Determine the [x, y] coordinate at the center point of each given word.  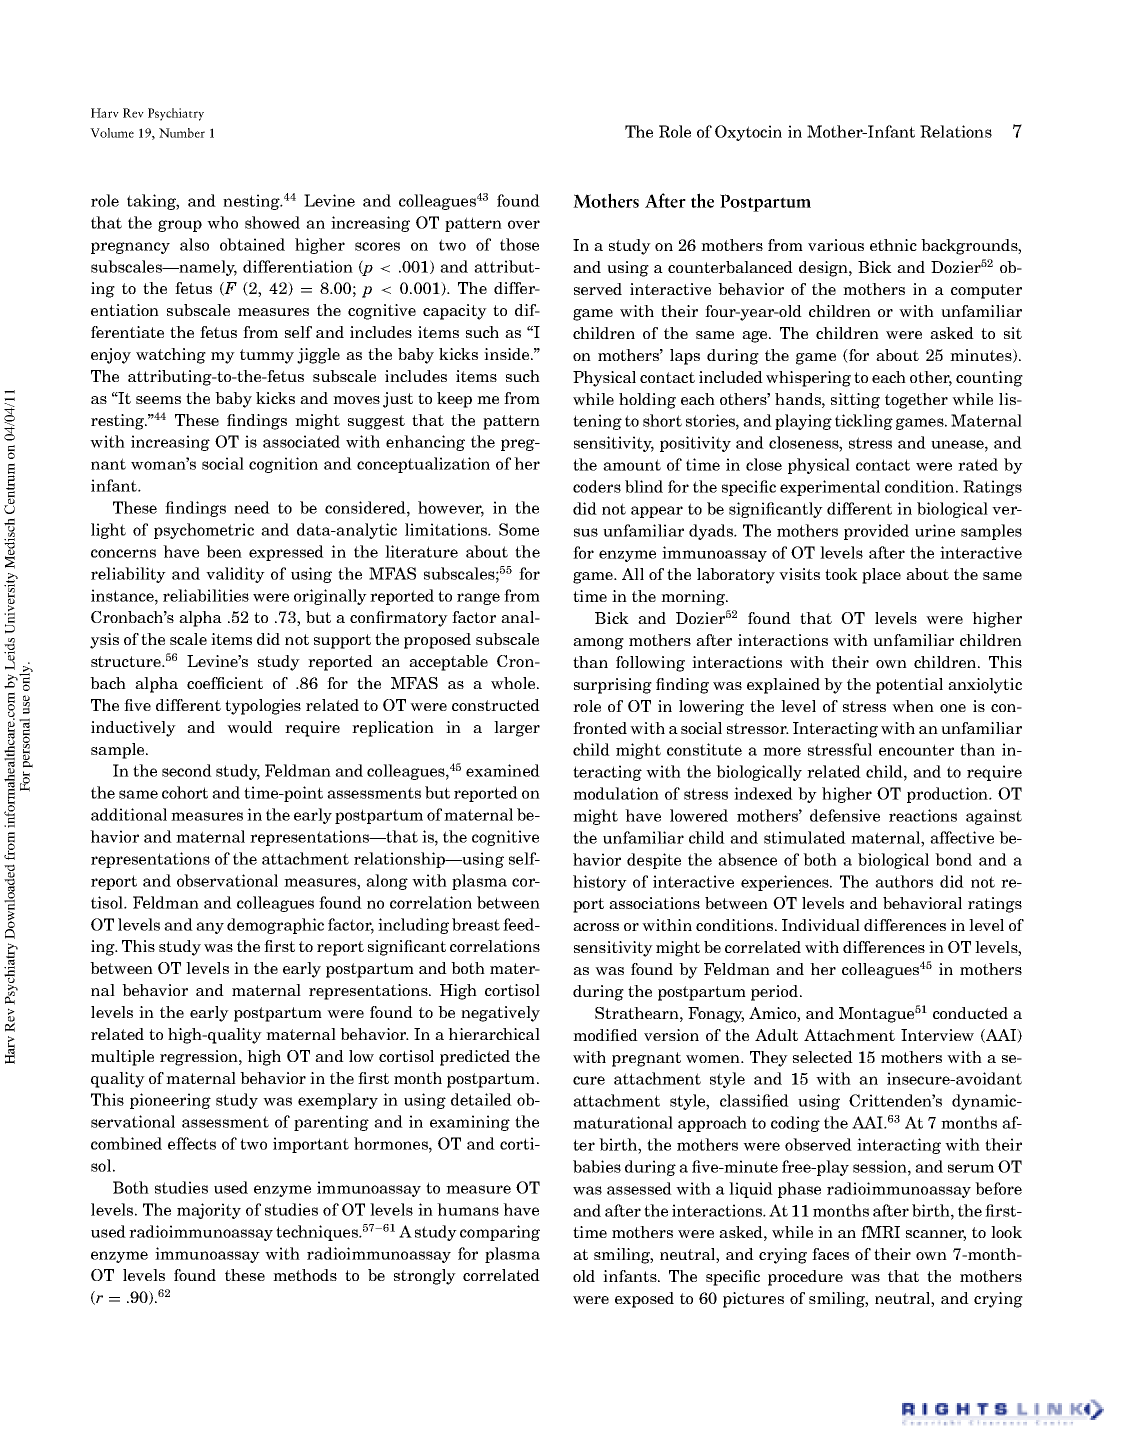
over [524, 224]
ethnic [893, 245]
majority [209, 1211]
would [250, 727]
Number [182, 133]
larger [517, 729]
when [913, 706]
